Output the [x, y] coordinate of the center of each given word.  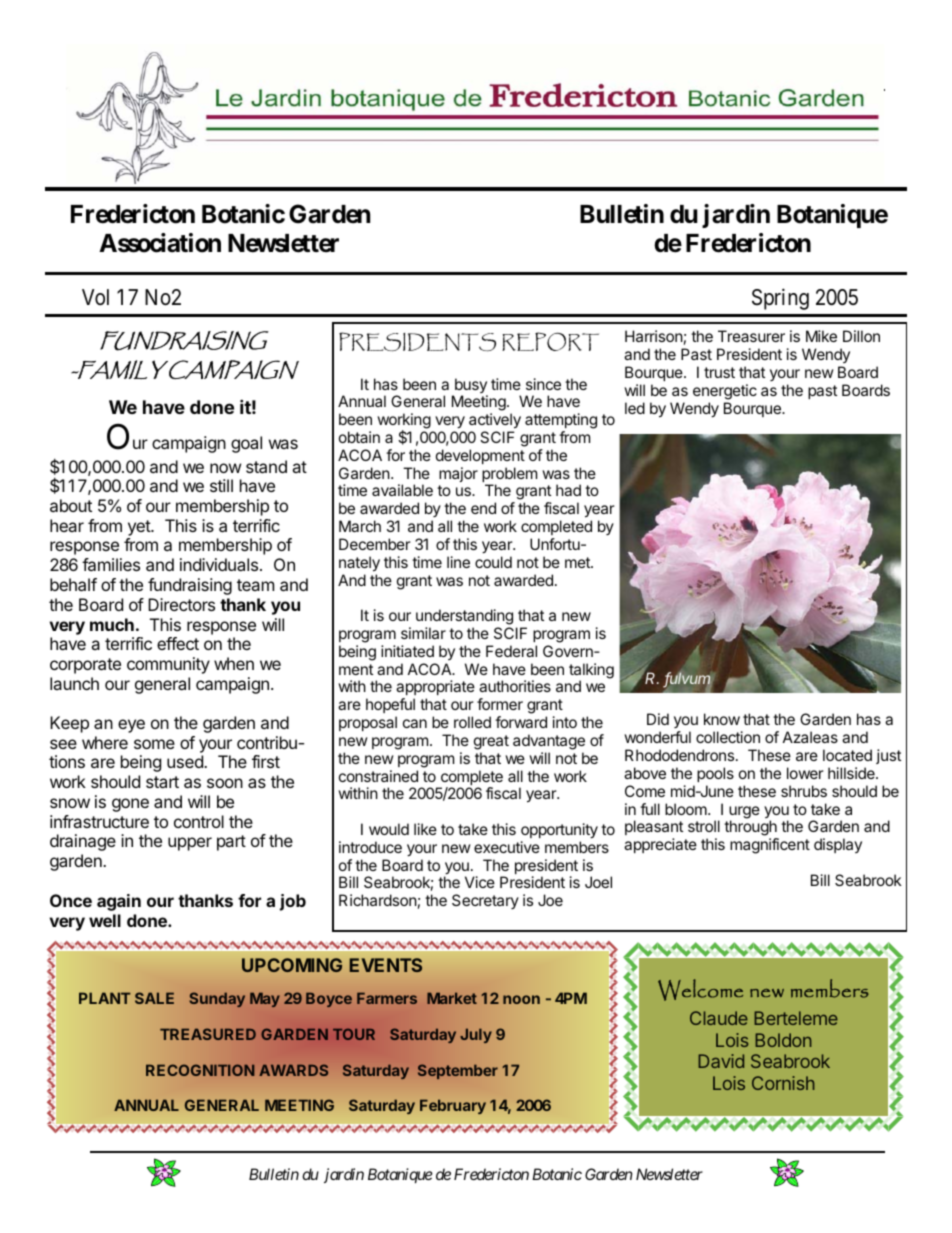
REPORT [550, 341]
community [168, 665]
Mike [821, 336]
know [722, 719]
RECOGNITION [200, 1070]
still [221, 485]
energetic [725, 392]
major [458, 474]
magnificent [770, 846]
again [119, 902]
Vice [480, 882]
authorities [515, 686]
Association [160, 243]
